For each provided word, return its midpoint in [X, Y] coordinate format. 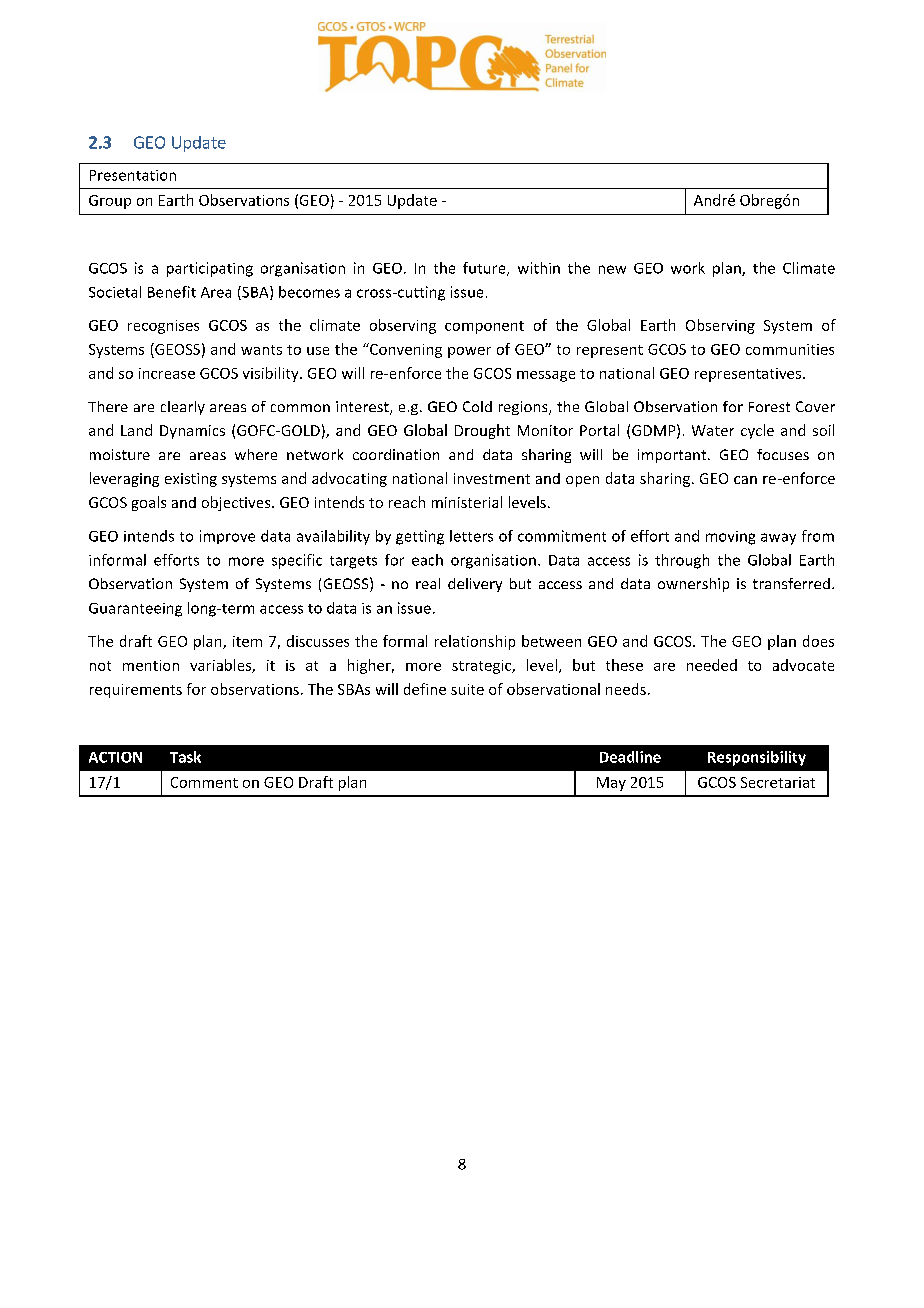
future [485, 269]
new [612, 269]
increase [167, 373]
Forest [769, 407]
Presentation [133, 175]
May [611, 784]
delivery [475, 585]
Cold [477, 406]
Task [185, 757]
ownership [693, 585]
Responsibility [757, 758]
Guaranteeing [135, 610]
